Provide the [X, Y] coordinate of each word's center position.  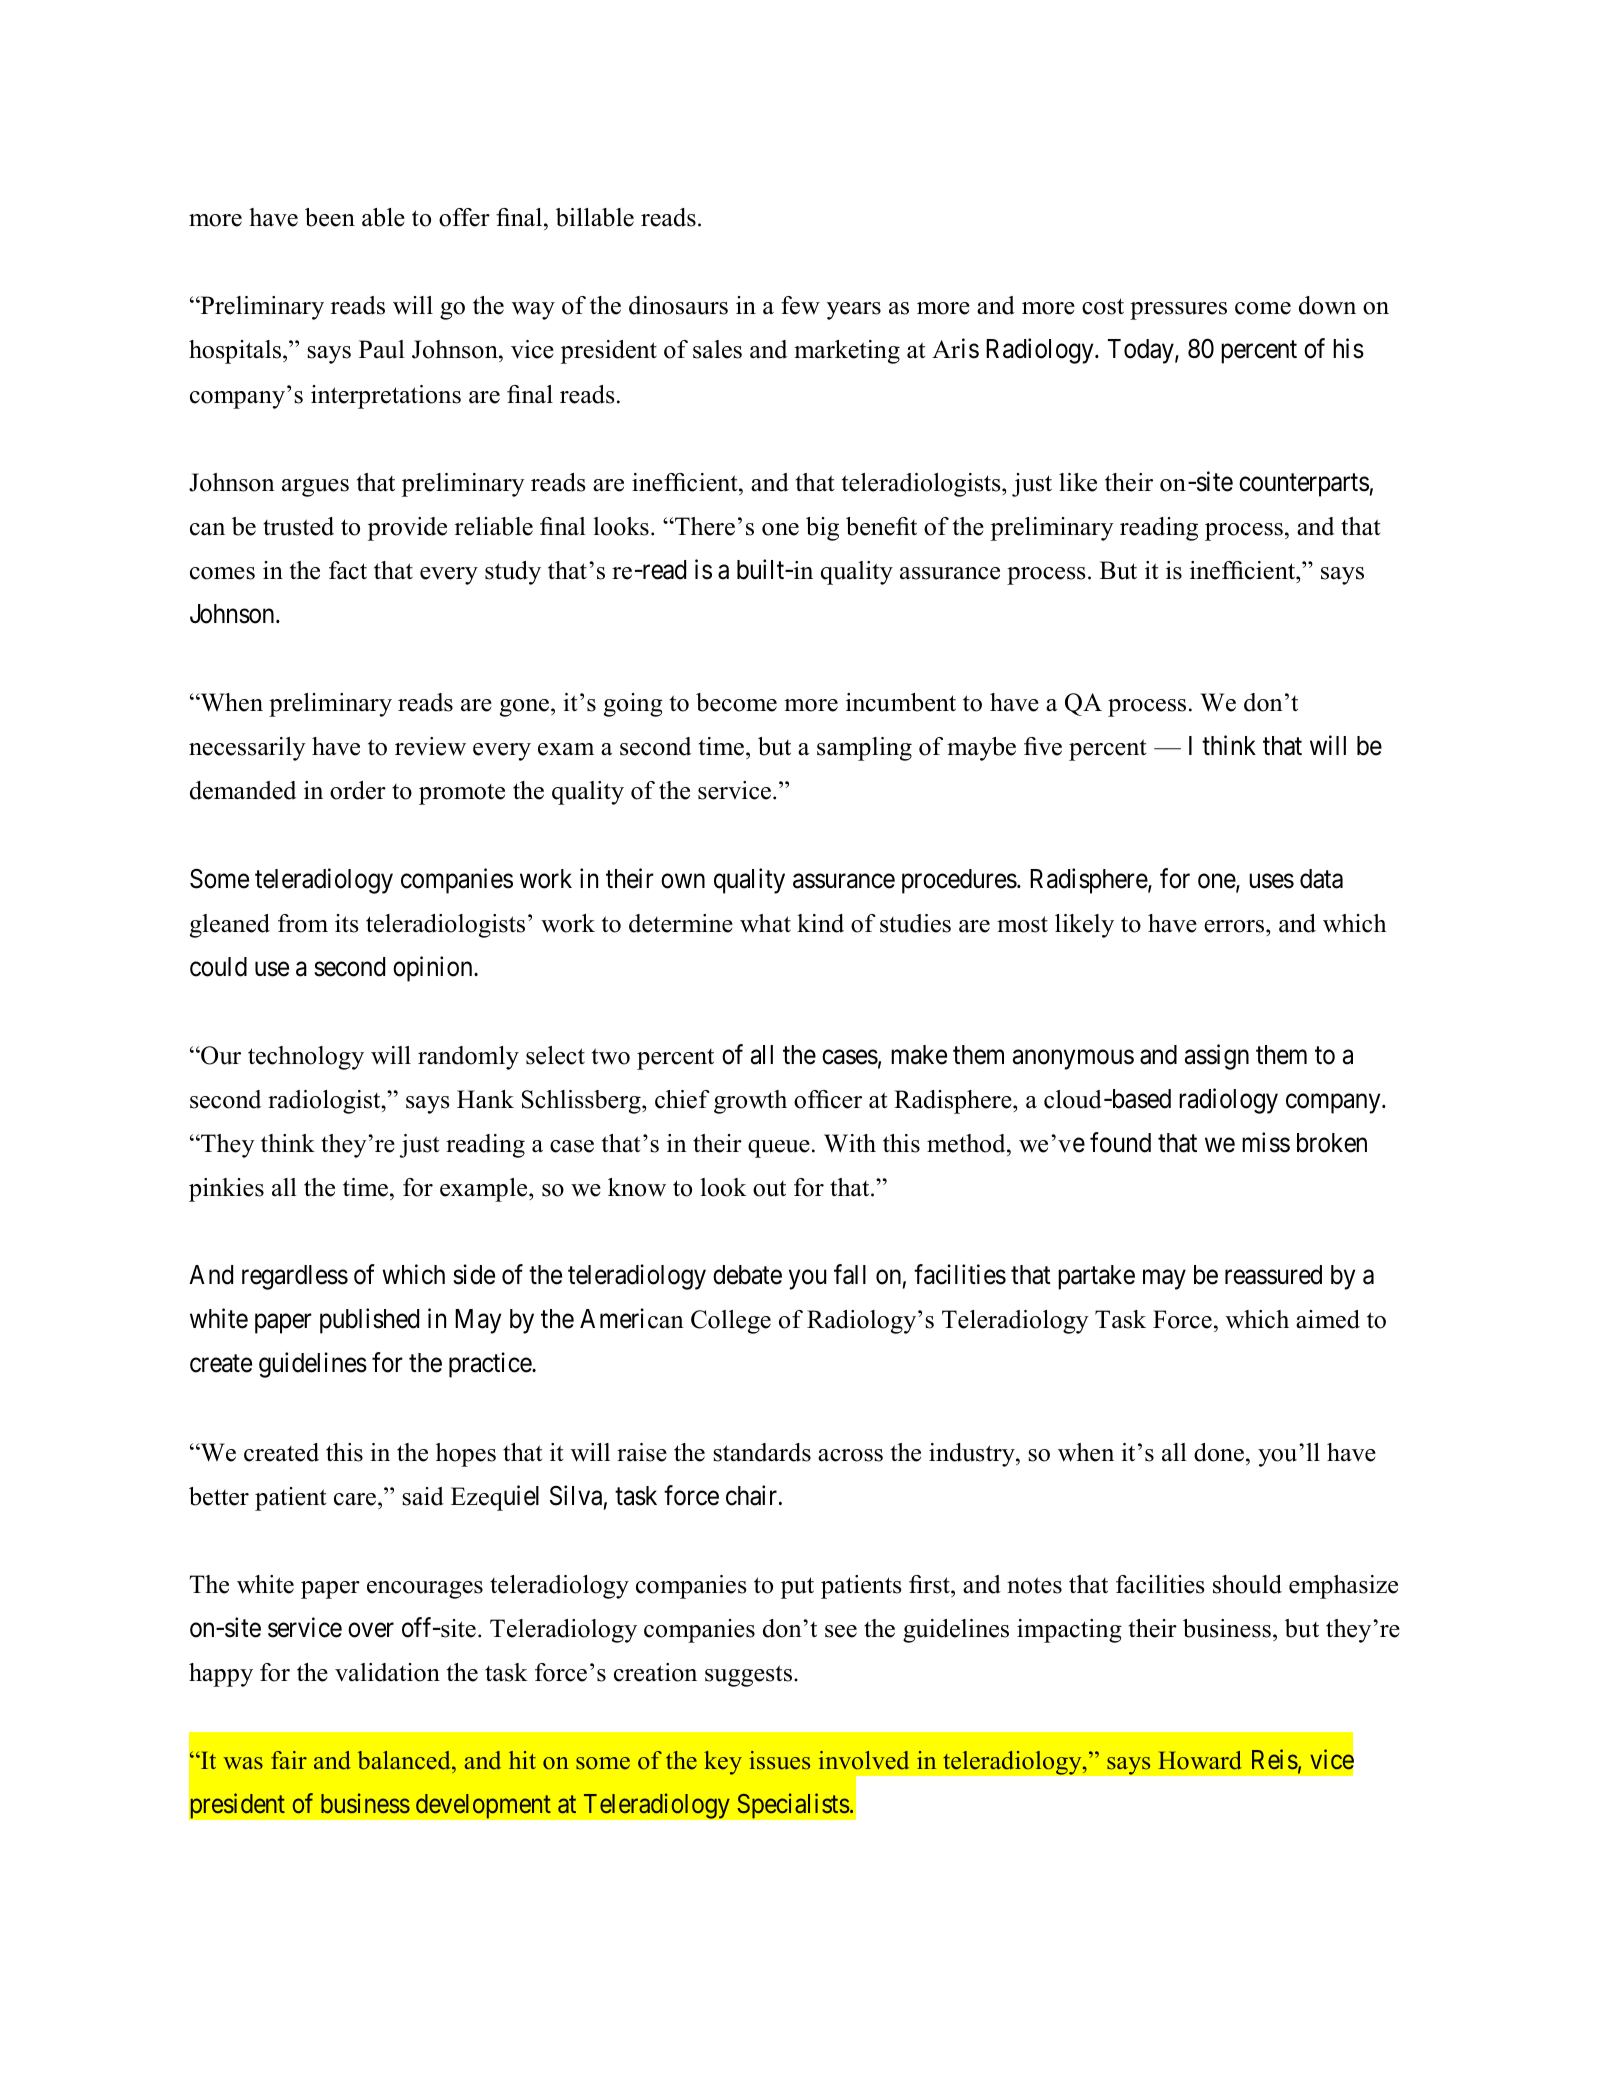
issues [779, 1760]
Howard [1200, 1760]
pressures [1178, 311]
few [800, 305]
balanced [405, 1762]
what [765, 923]
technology [306, 1058]
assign [1217, 1057]
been [330, 217]
